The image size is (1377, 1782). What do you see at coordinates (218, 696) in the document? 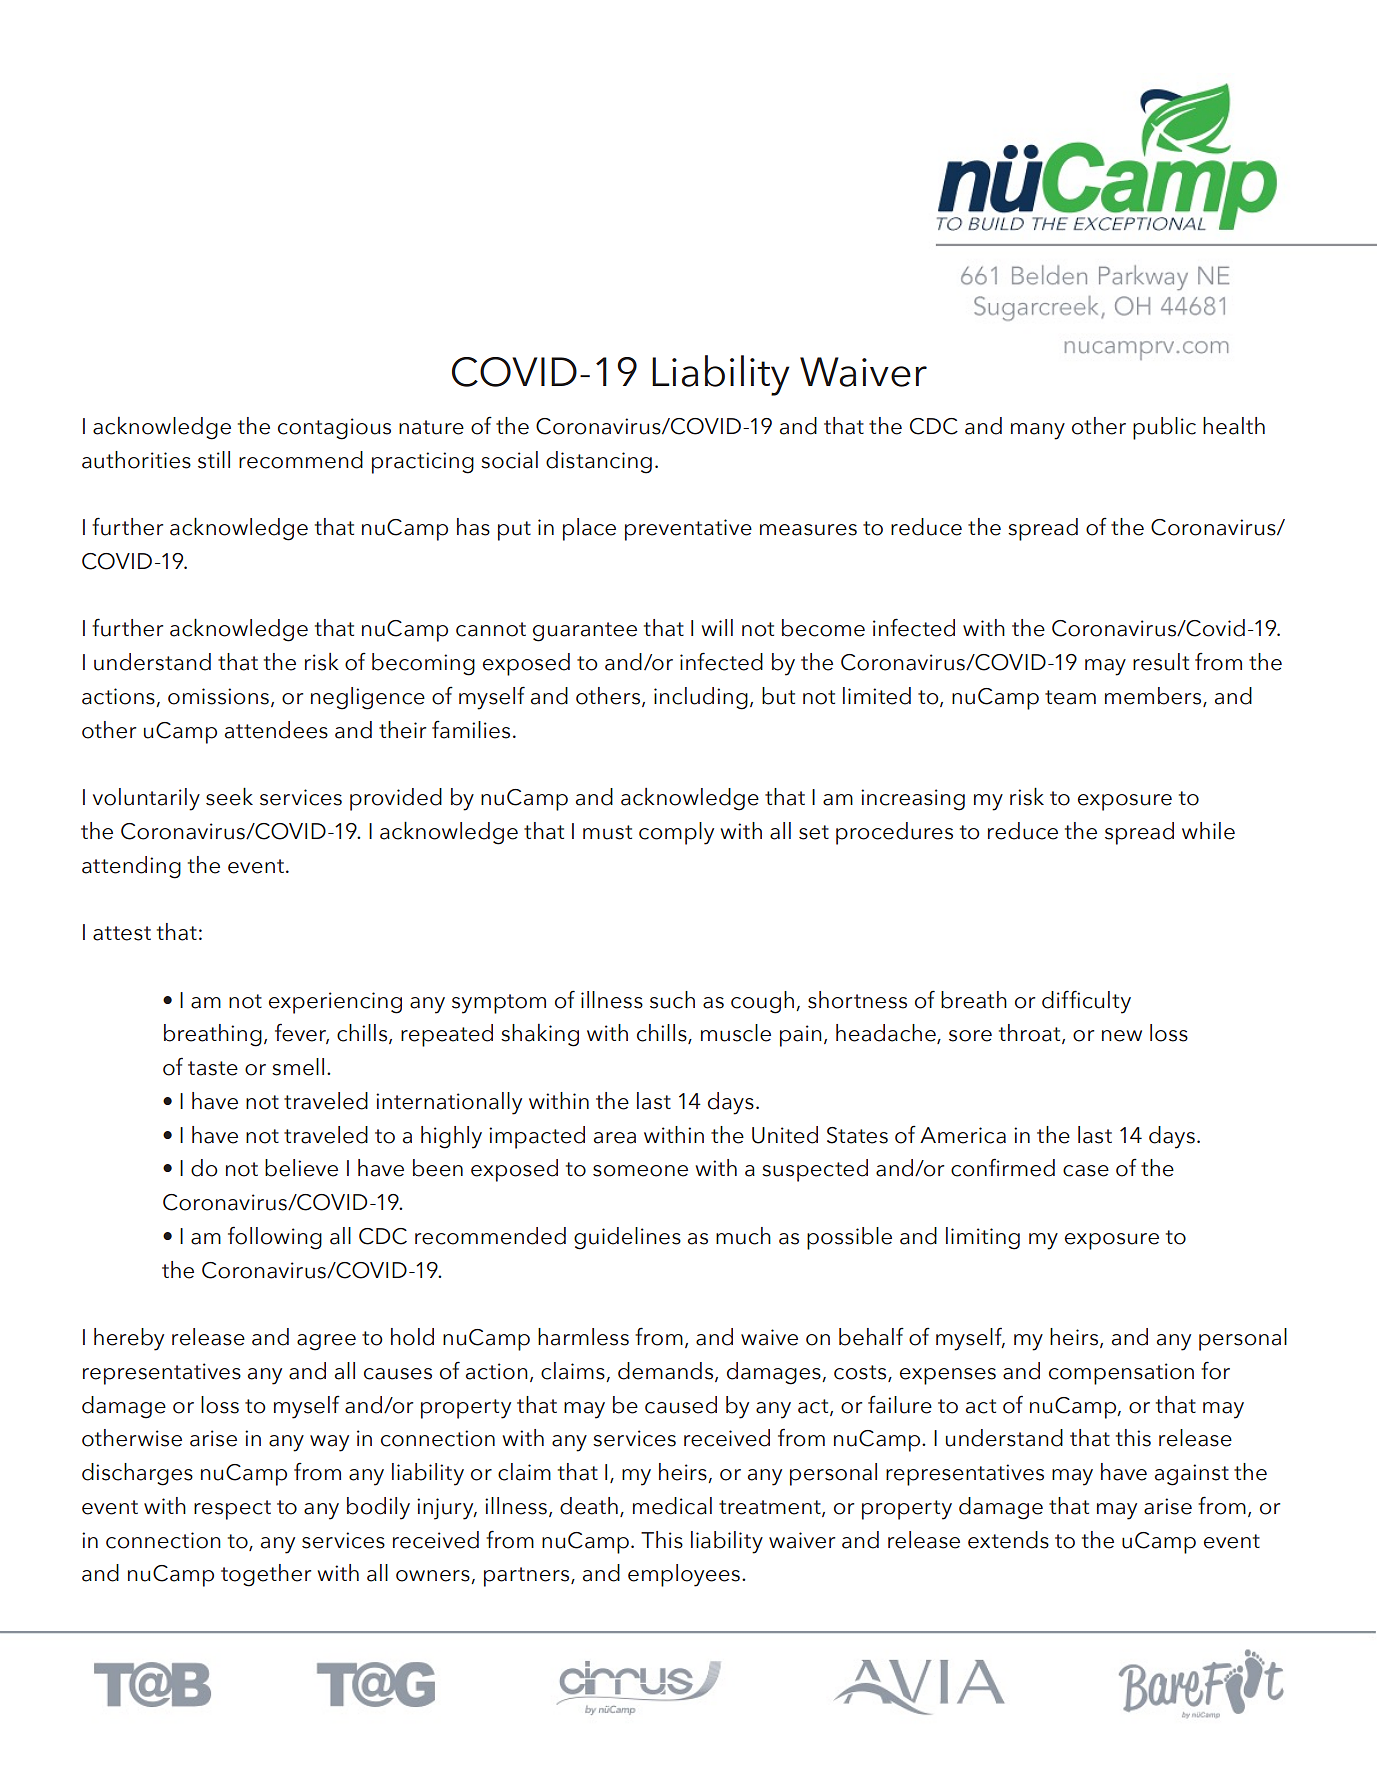
I see `omissions` at bounding box center [218, 696].
